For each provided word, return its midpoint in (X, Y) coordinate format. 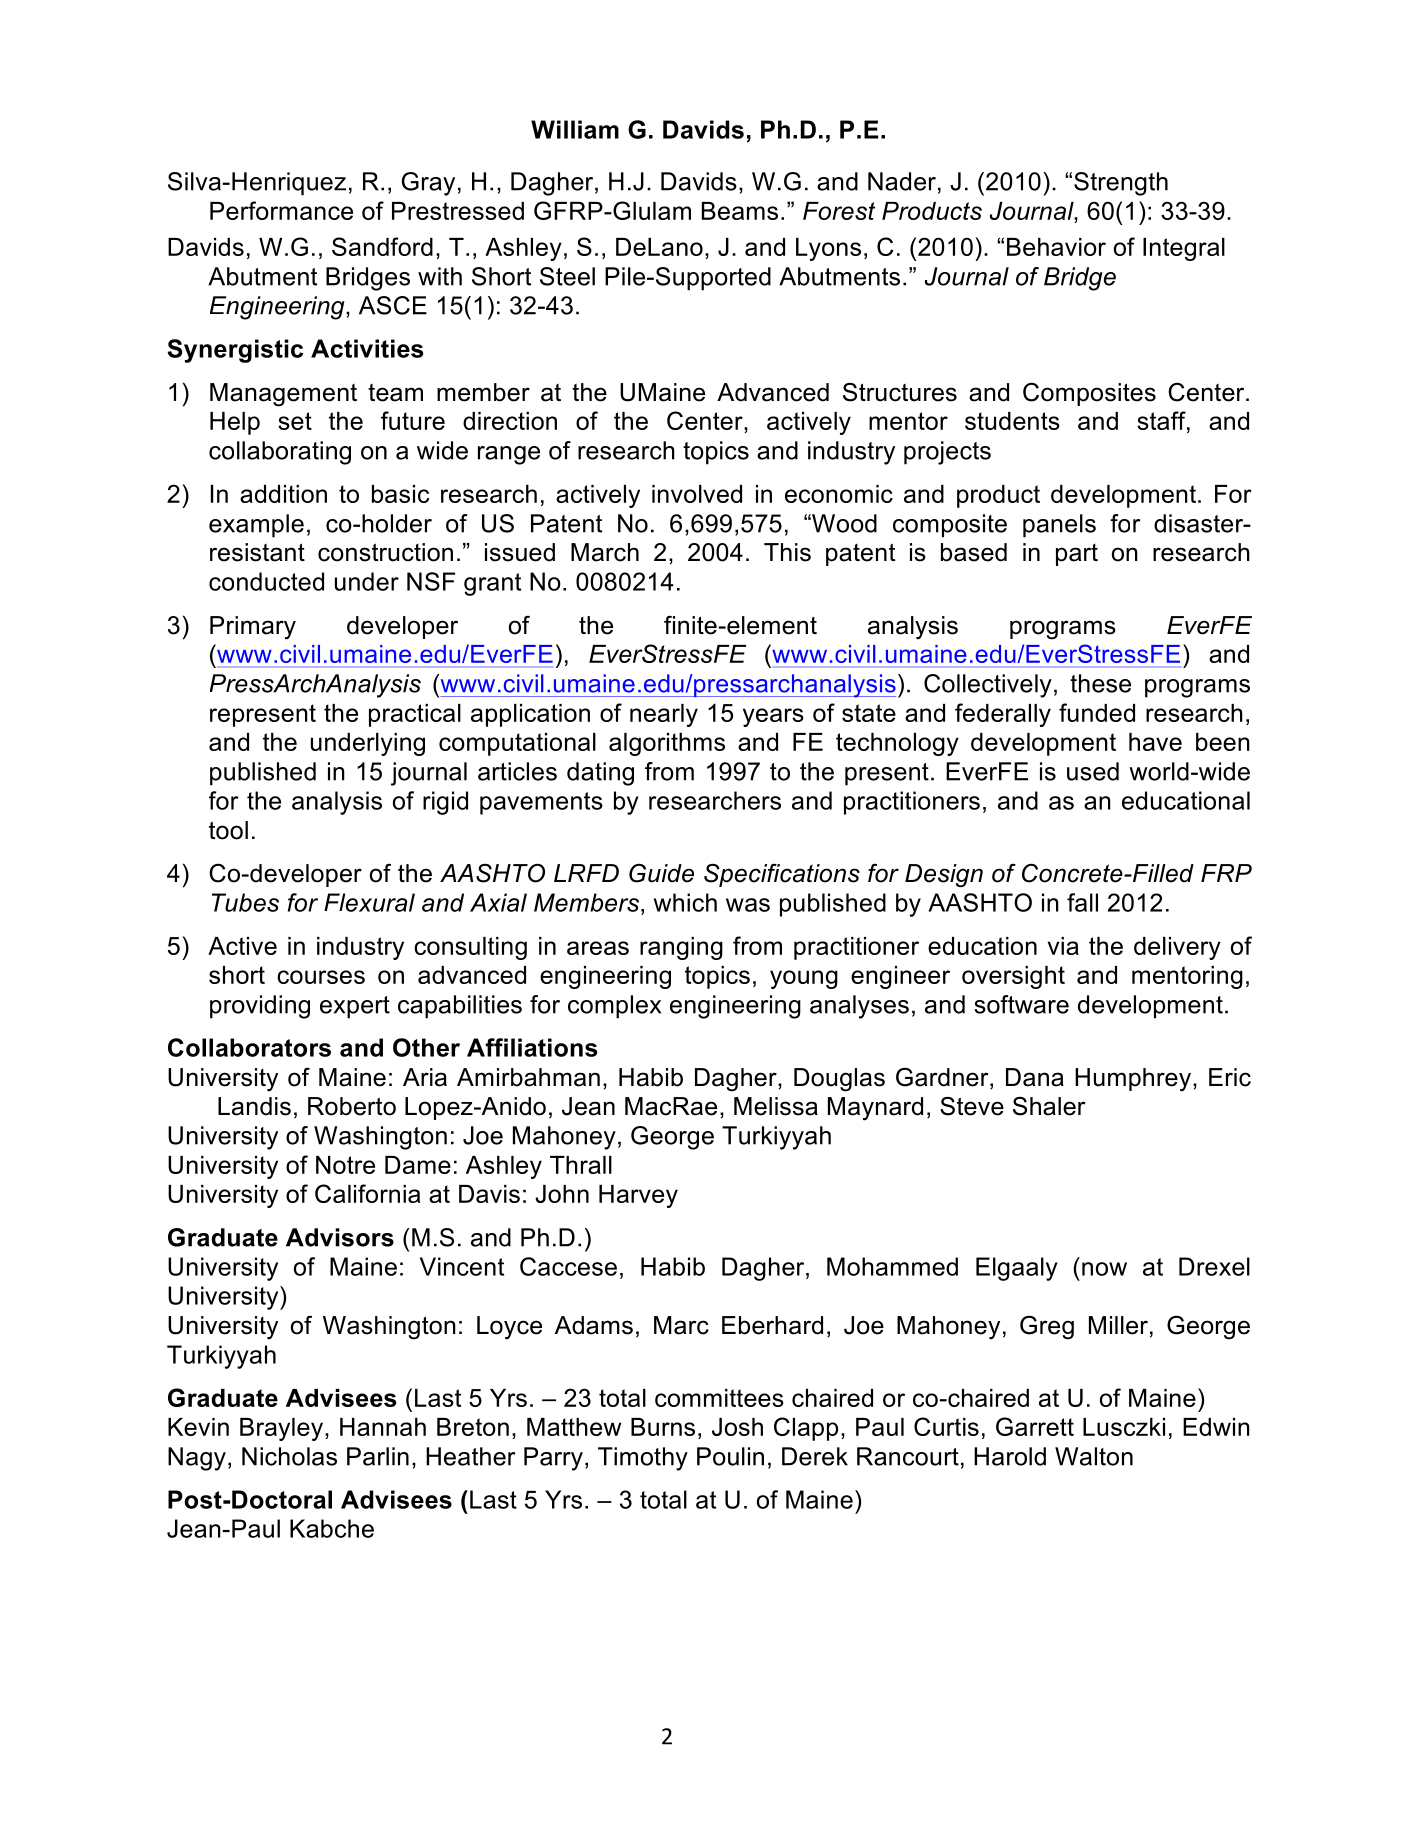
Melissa (776, 1106)
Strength (1121, 184)
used (1093, 771)
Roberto (352, 1106)
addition (283, 494)
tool (228, 830)
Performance (281, 210)
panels (1059, 526)
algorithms (667, 744)
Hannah (383, 1427)
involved (697, 494)
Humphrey (1133, 1080)
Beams (740, 211)
